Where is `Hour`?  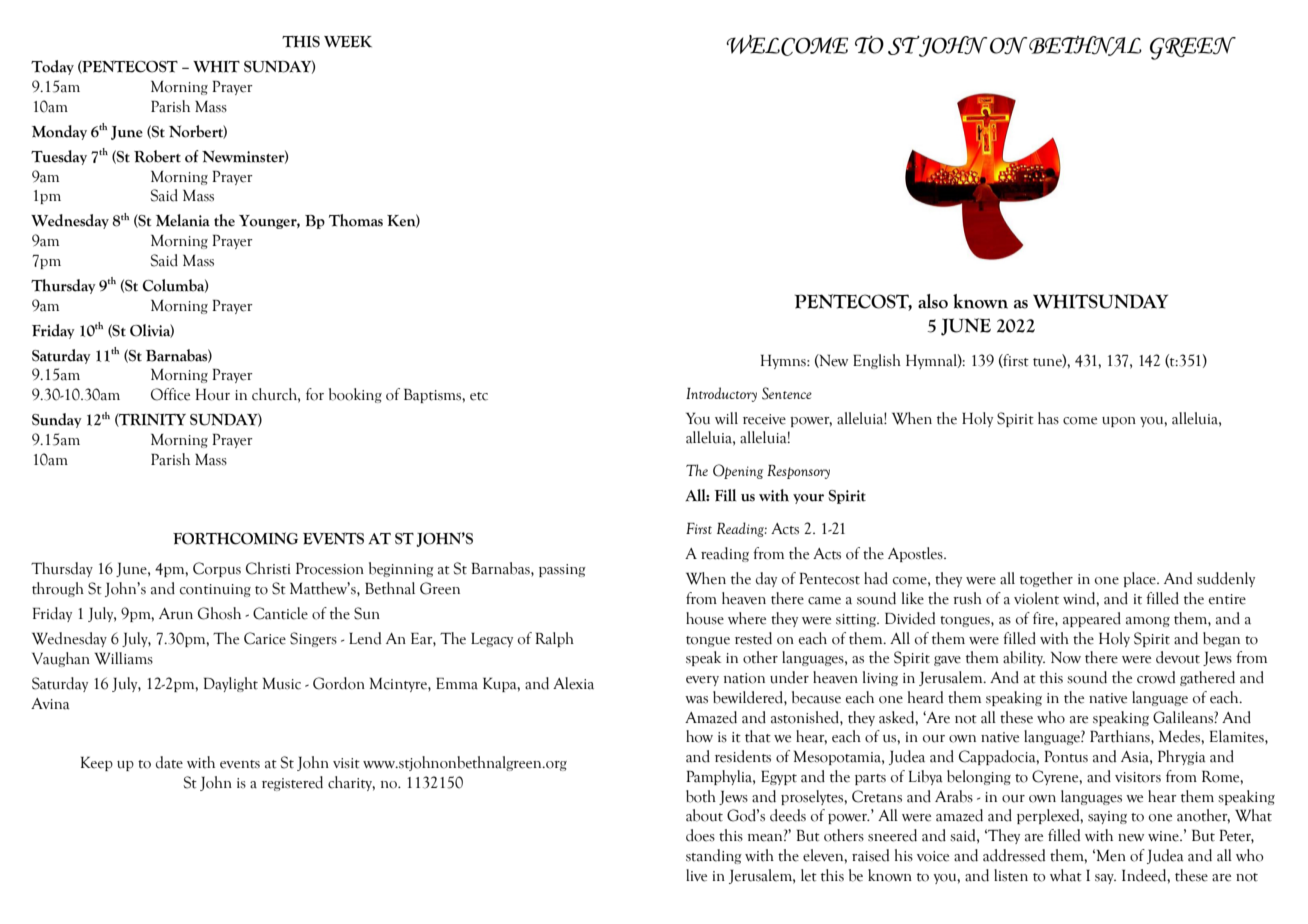 Hour is located at coordinates (213, 395).
